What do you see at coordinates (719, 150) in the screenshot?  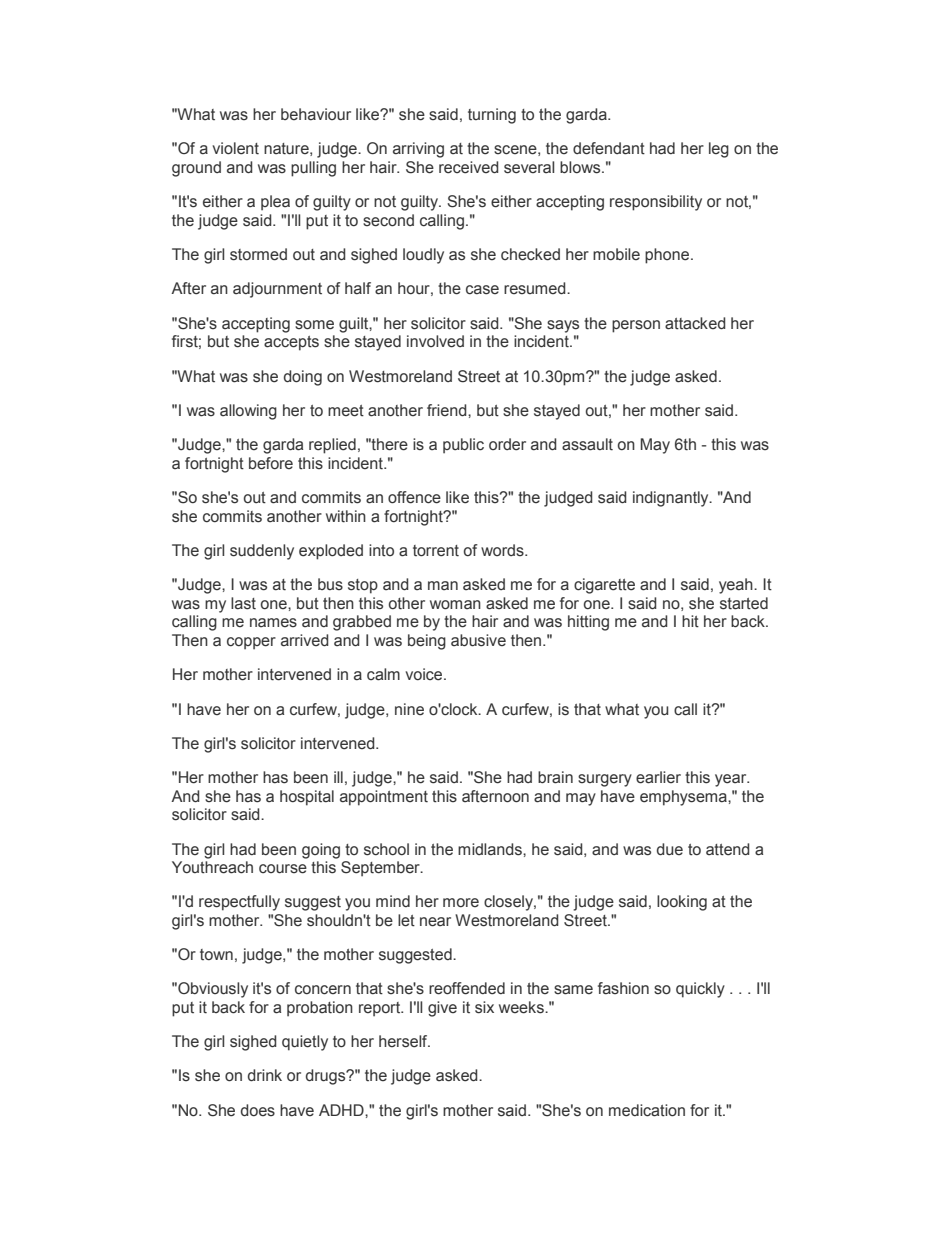 I see `leg` at bounding box center [719, 150].
